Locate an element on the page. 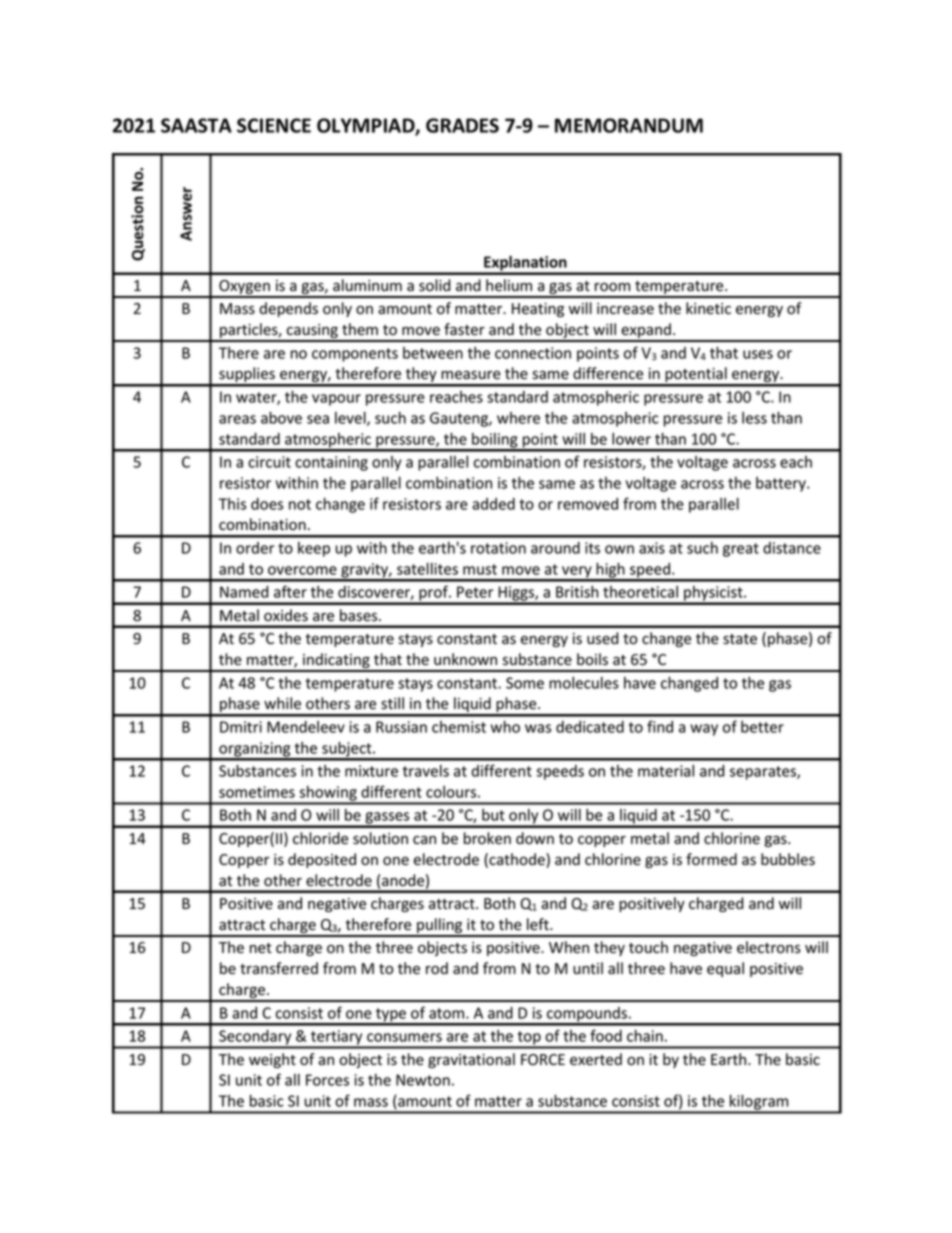 This image has width=952, height=1233. weight is located at coordinates (272, 1060).
